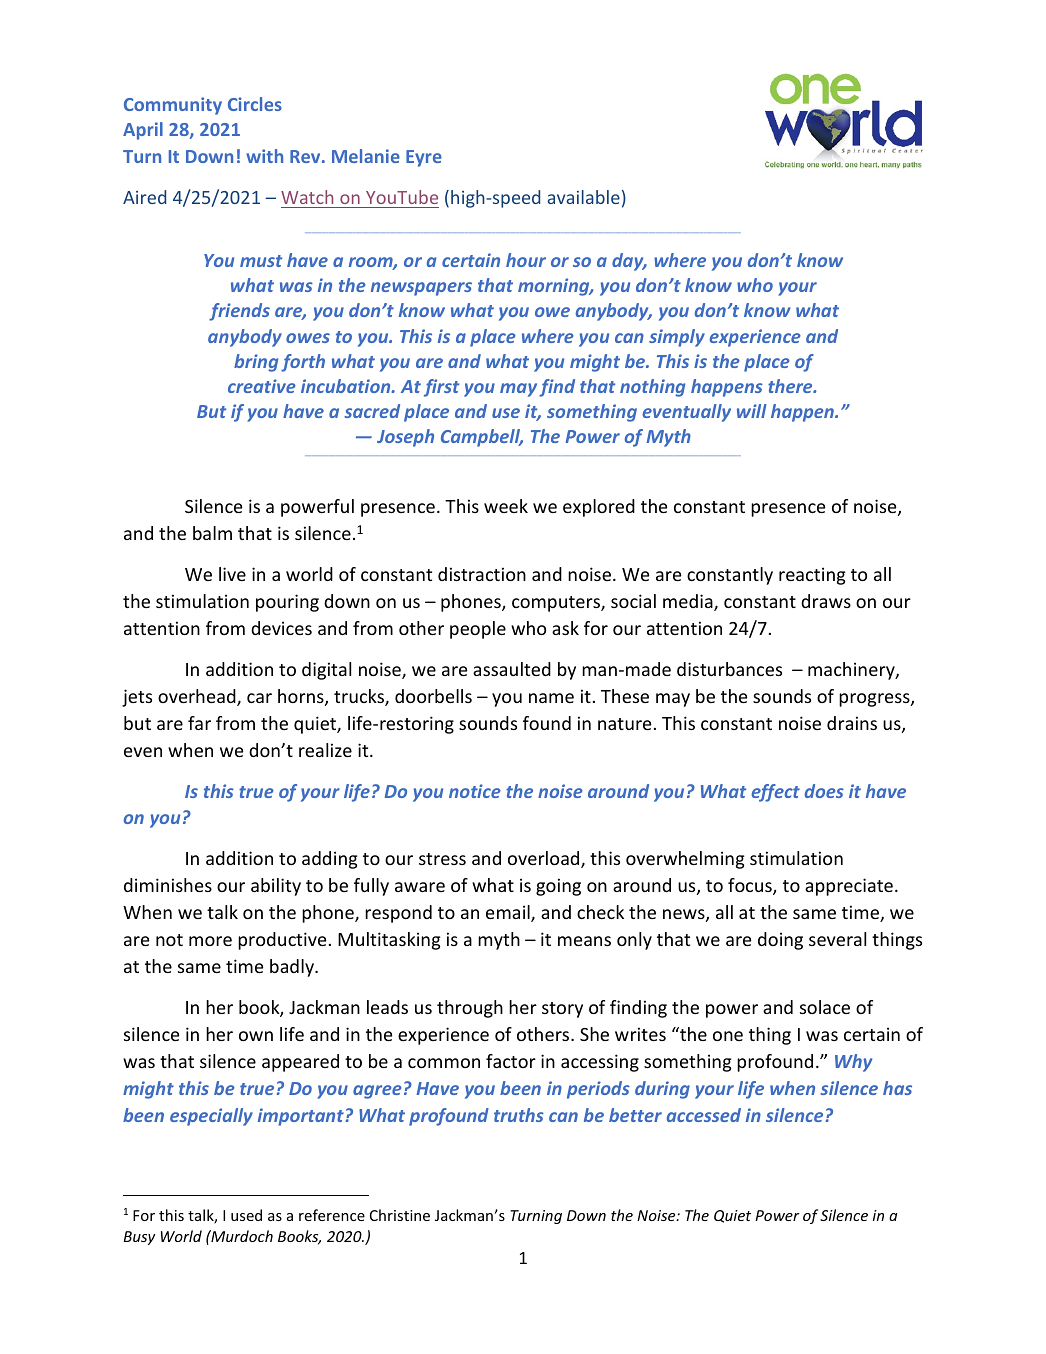 Image resolution: width=1046 pixels, height=1354 pixels. What do you see at coordinates (704, 1115) in the screenshot?
I see `accessed` at bounding box center [704, 1115].
